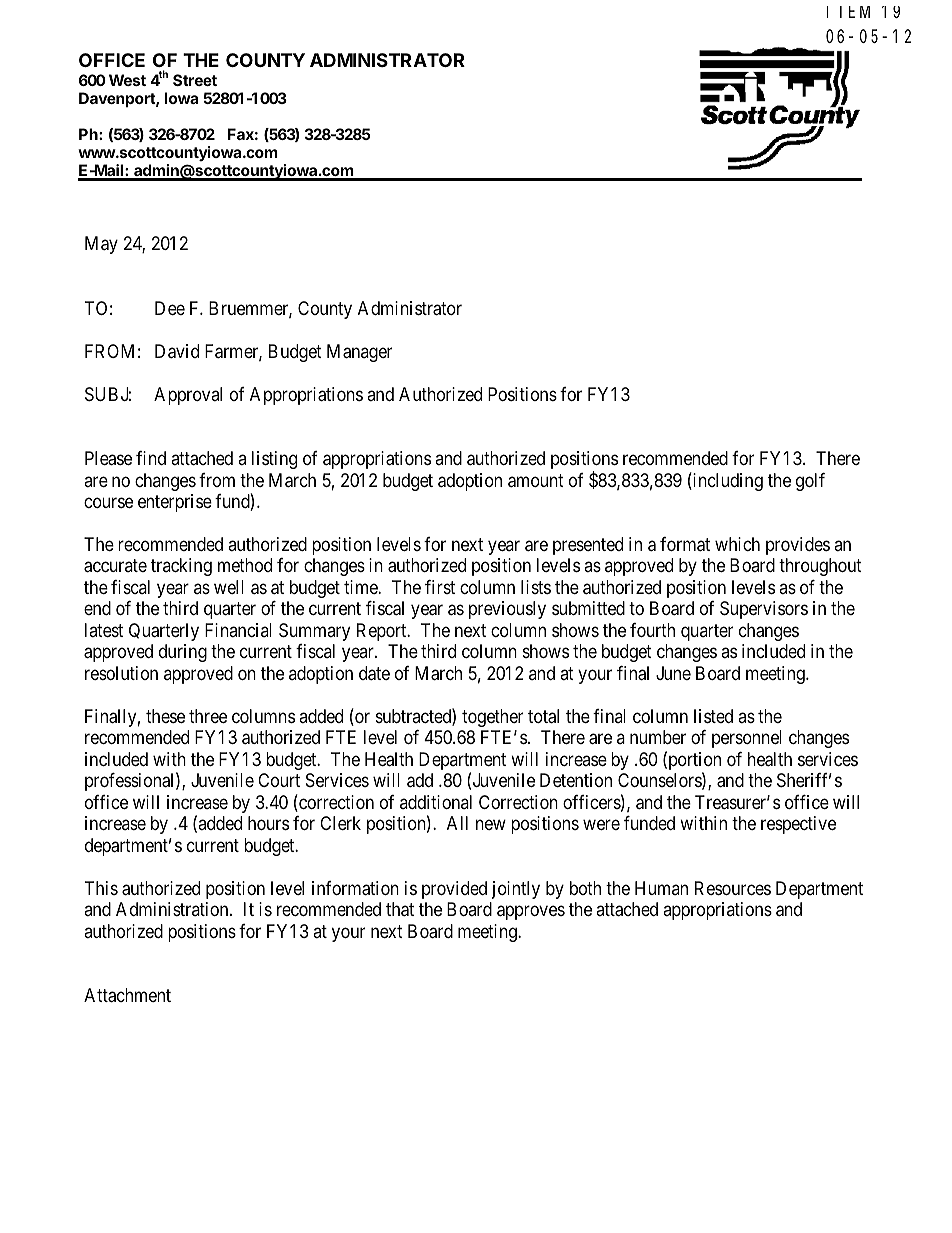 Image resolution: width=952 pixels, height=1233 pixels. What do you see at coordinates (195, 80) in the screenshot?
I see `Street` at bounding box center [195, 80].
